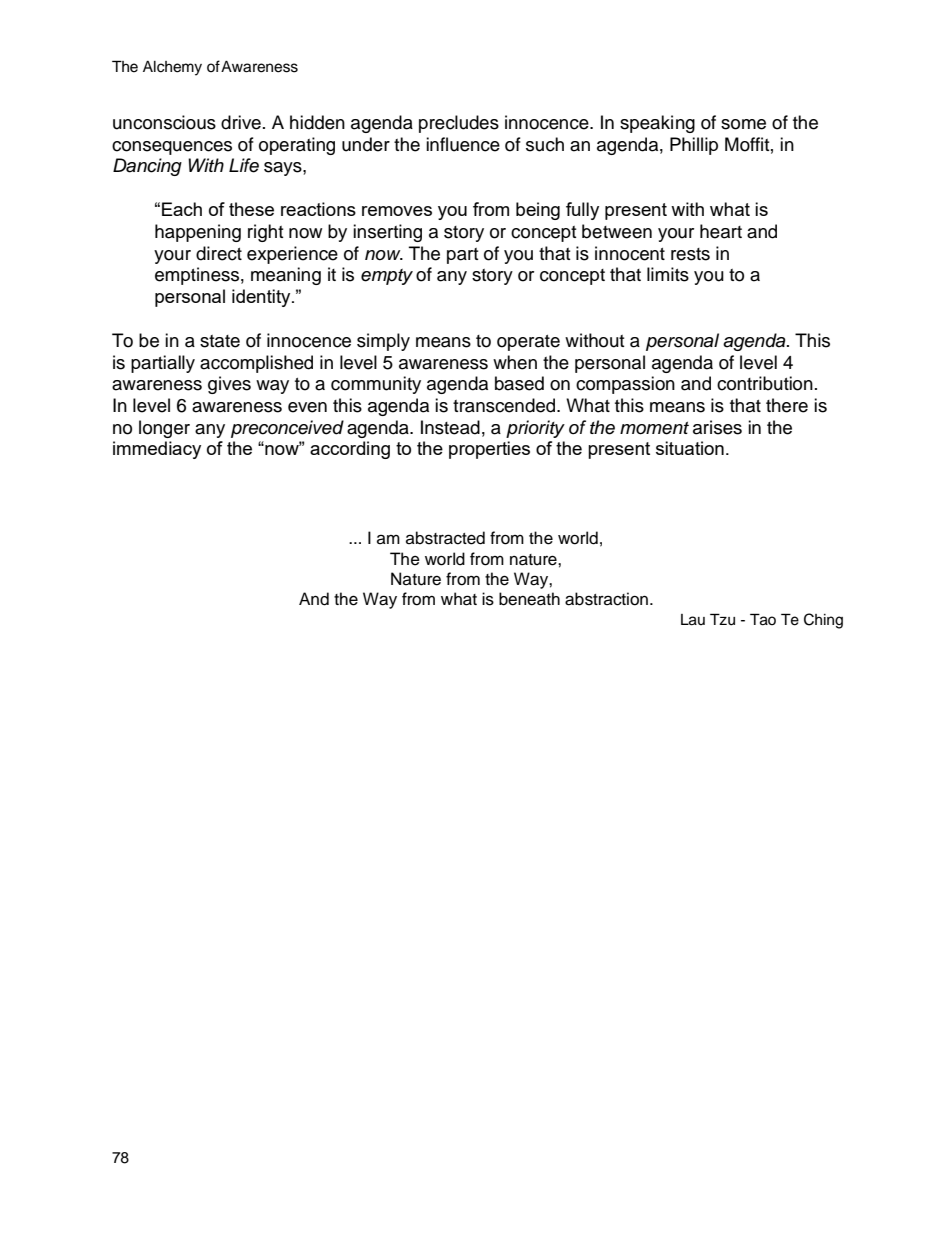 The image size is (952, 1233). I want to click on direct, so click(219, 253).
